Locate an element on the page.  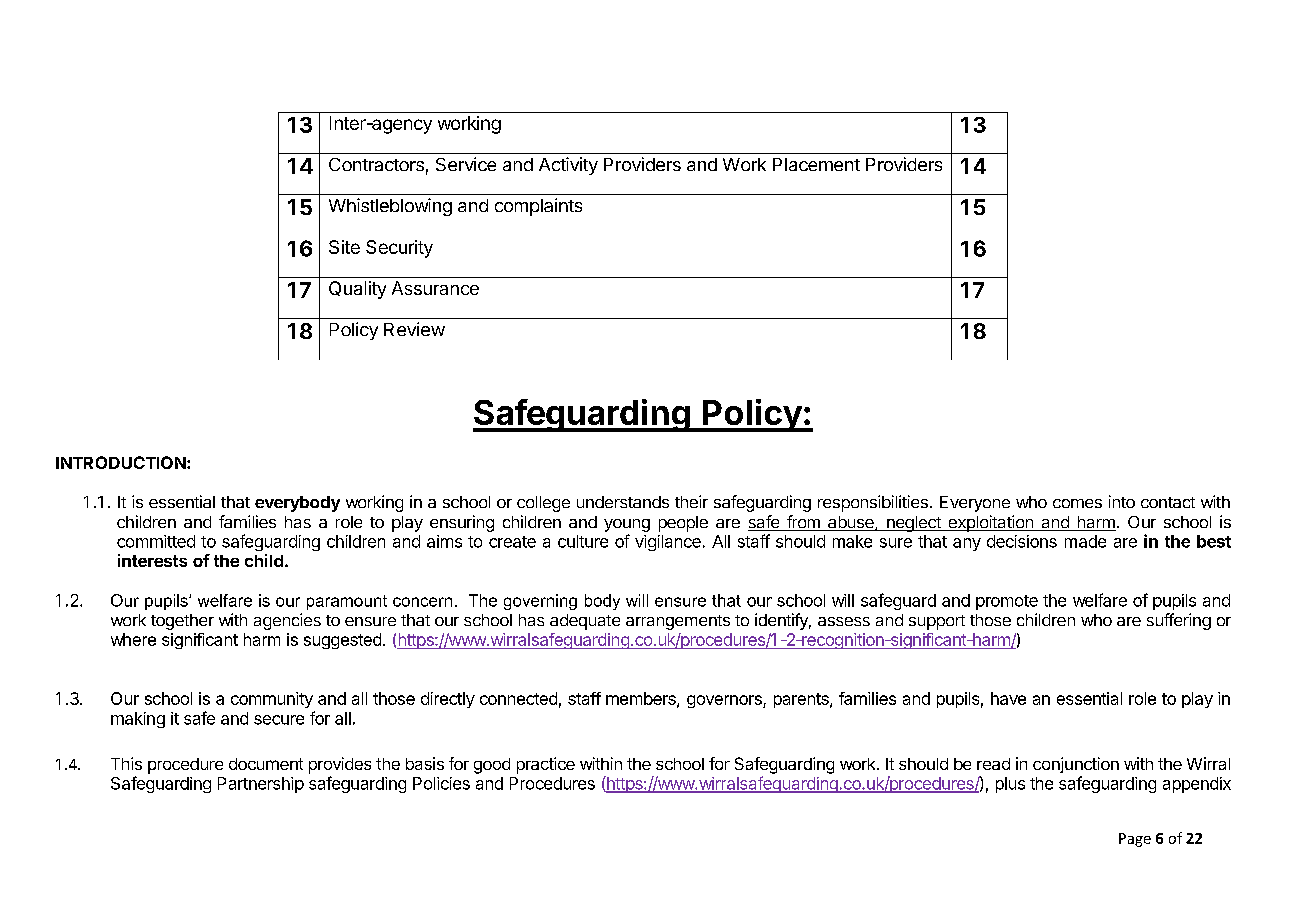
Page is located at coordinates (1135, 840).
